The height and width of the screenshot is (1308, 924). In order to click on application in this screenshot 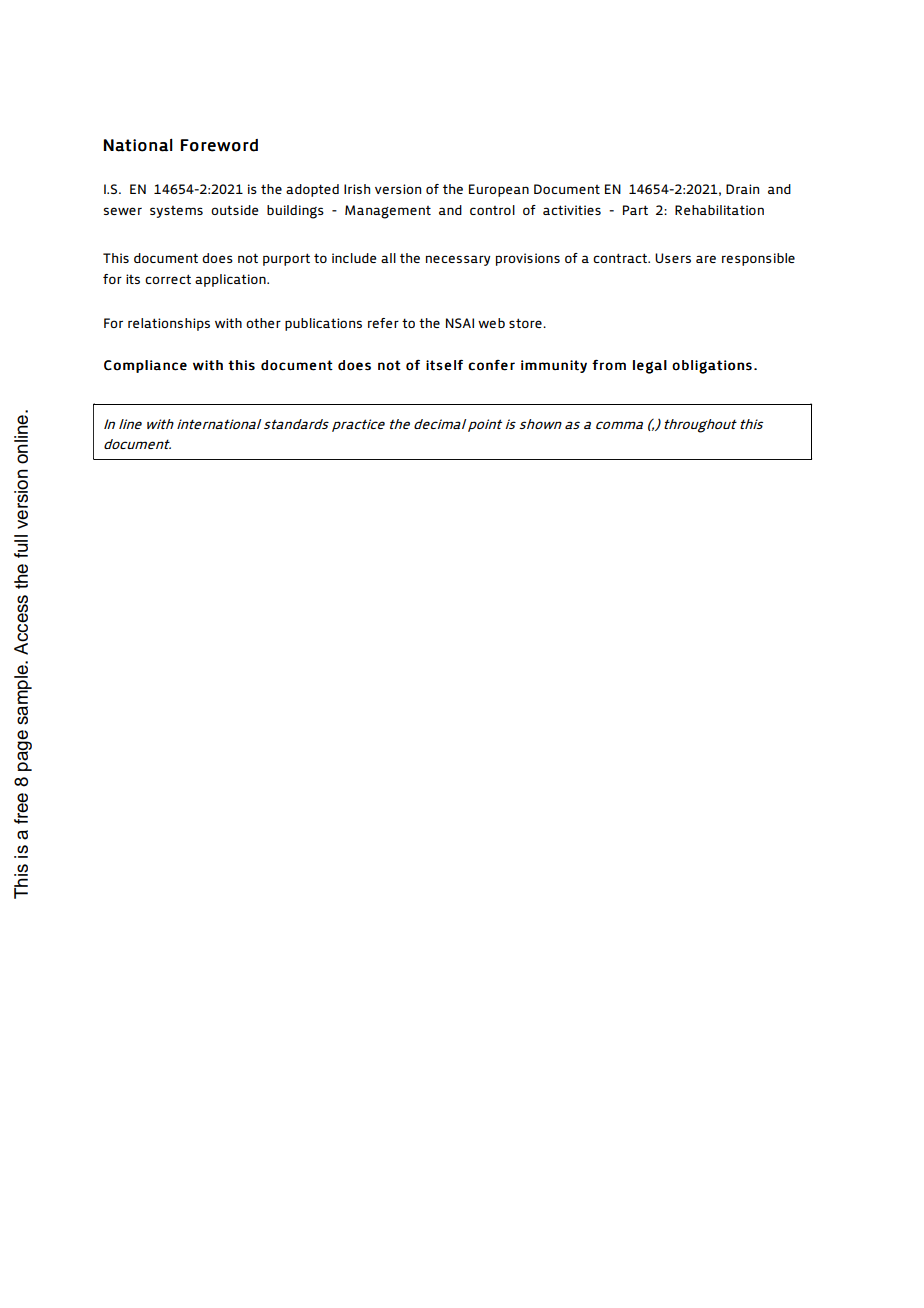, I will do `click(231, 280)`.
